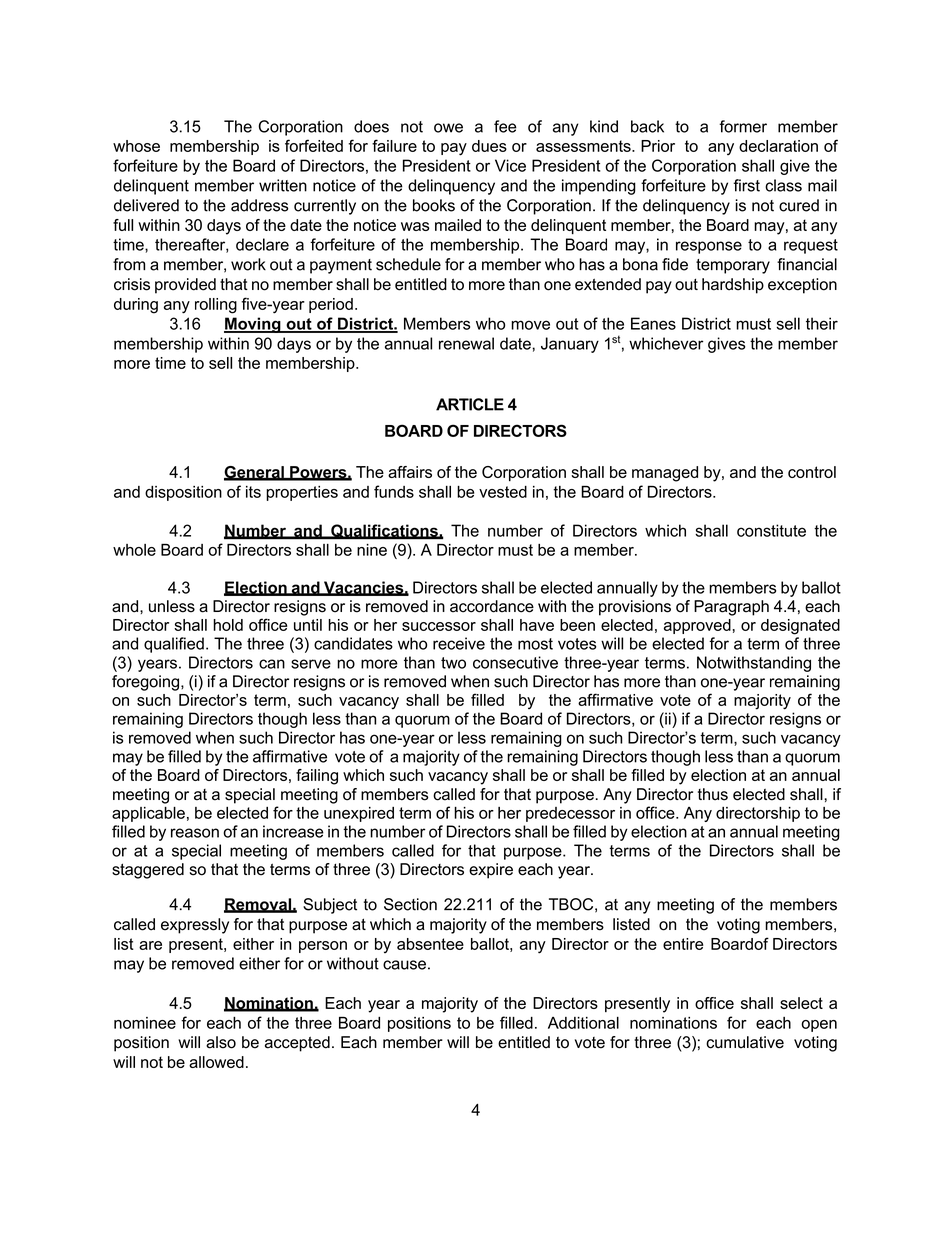  What do you see at coordinates (253, 492) in the page?
I see `its` at bounding box center [253, 492].
